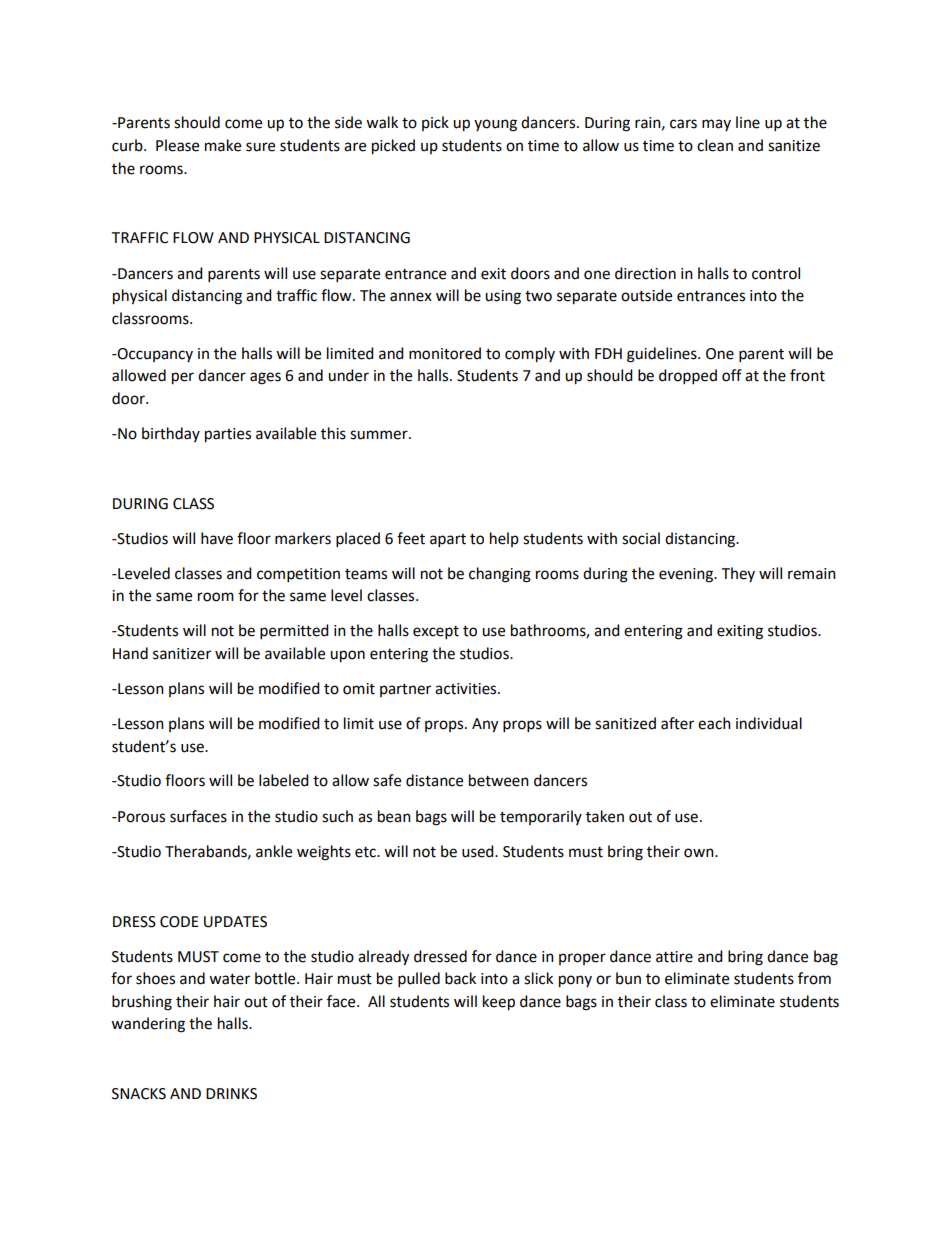 The height and width of the screenshot is (1233, 952). Describe the element at coordinates (231, 1094) in the screenshot. I see `DRINKS` at that location.
